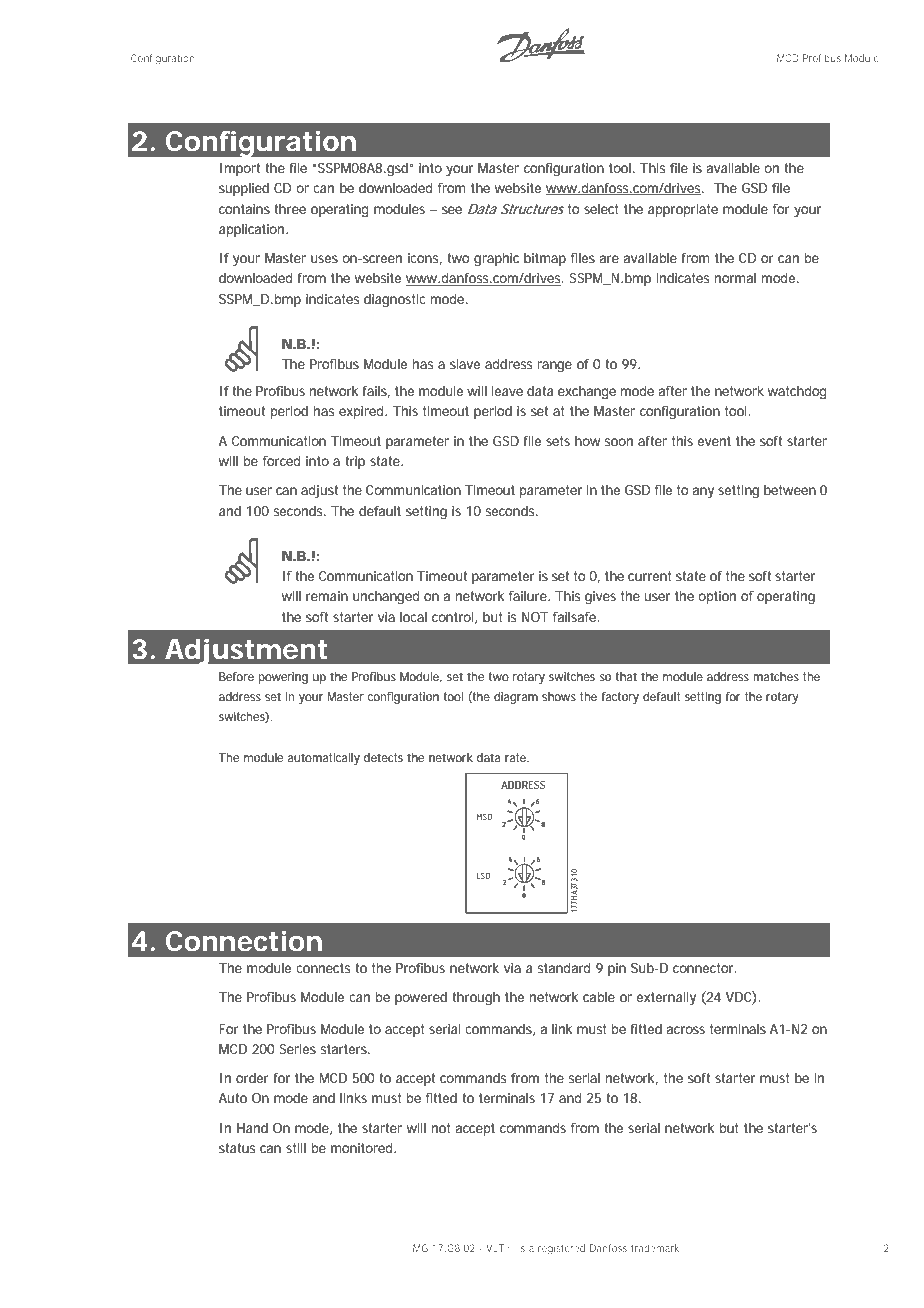 The width and height of the screenshot is (924, 1308). Describe the element at coordinates (290, 209) in the screenshot. I see `three` at that location.
